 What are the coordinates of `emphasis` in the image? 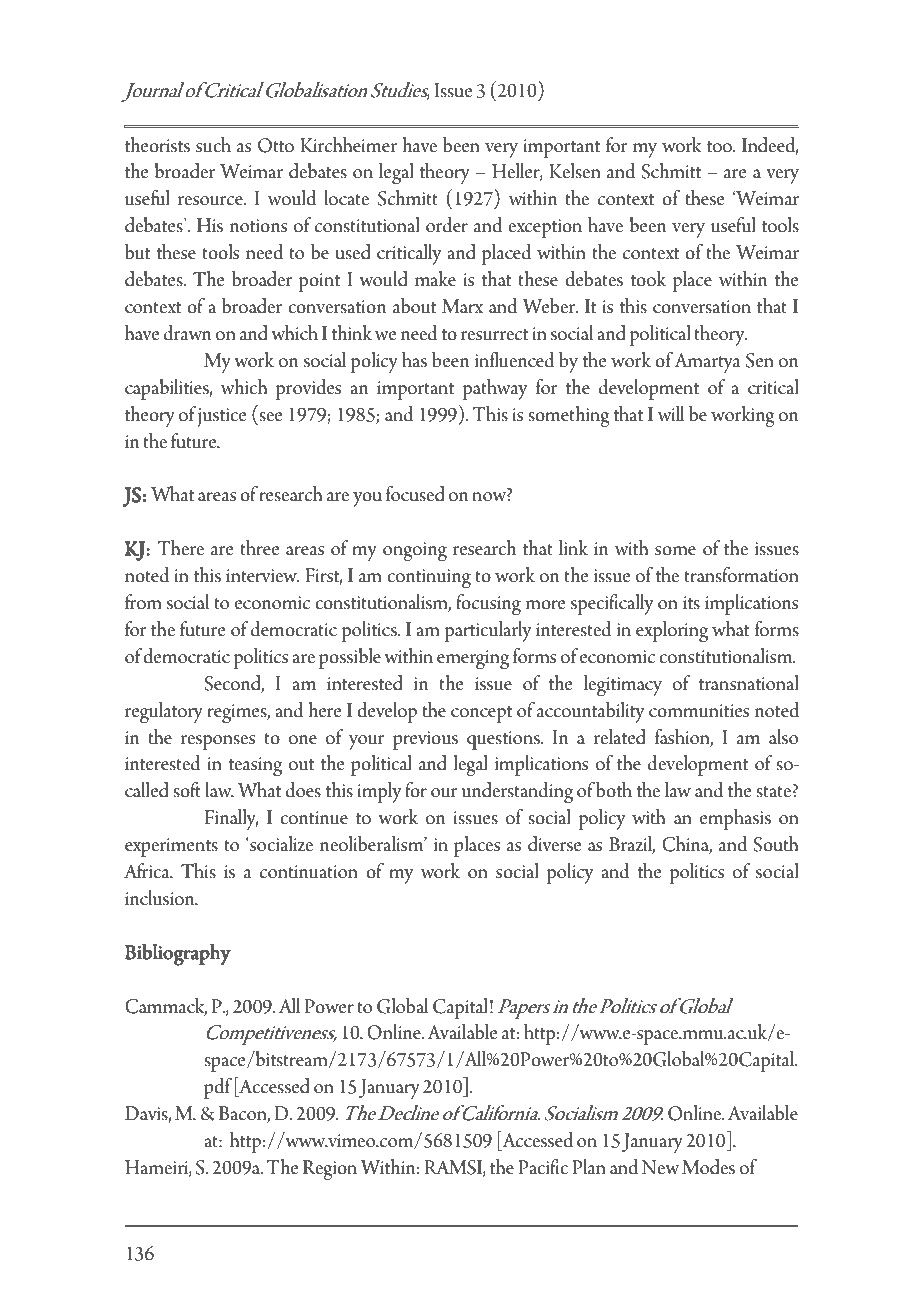 It's located at (735, 819).
